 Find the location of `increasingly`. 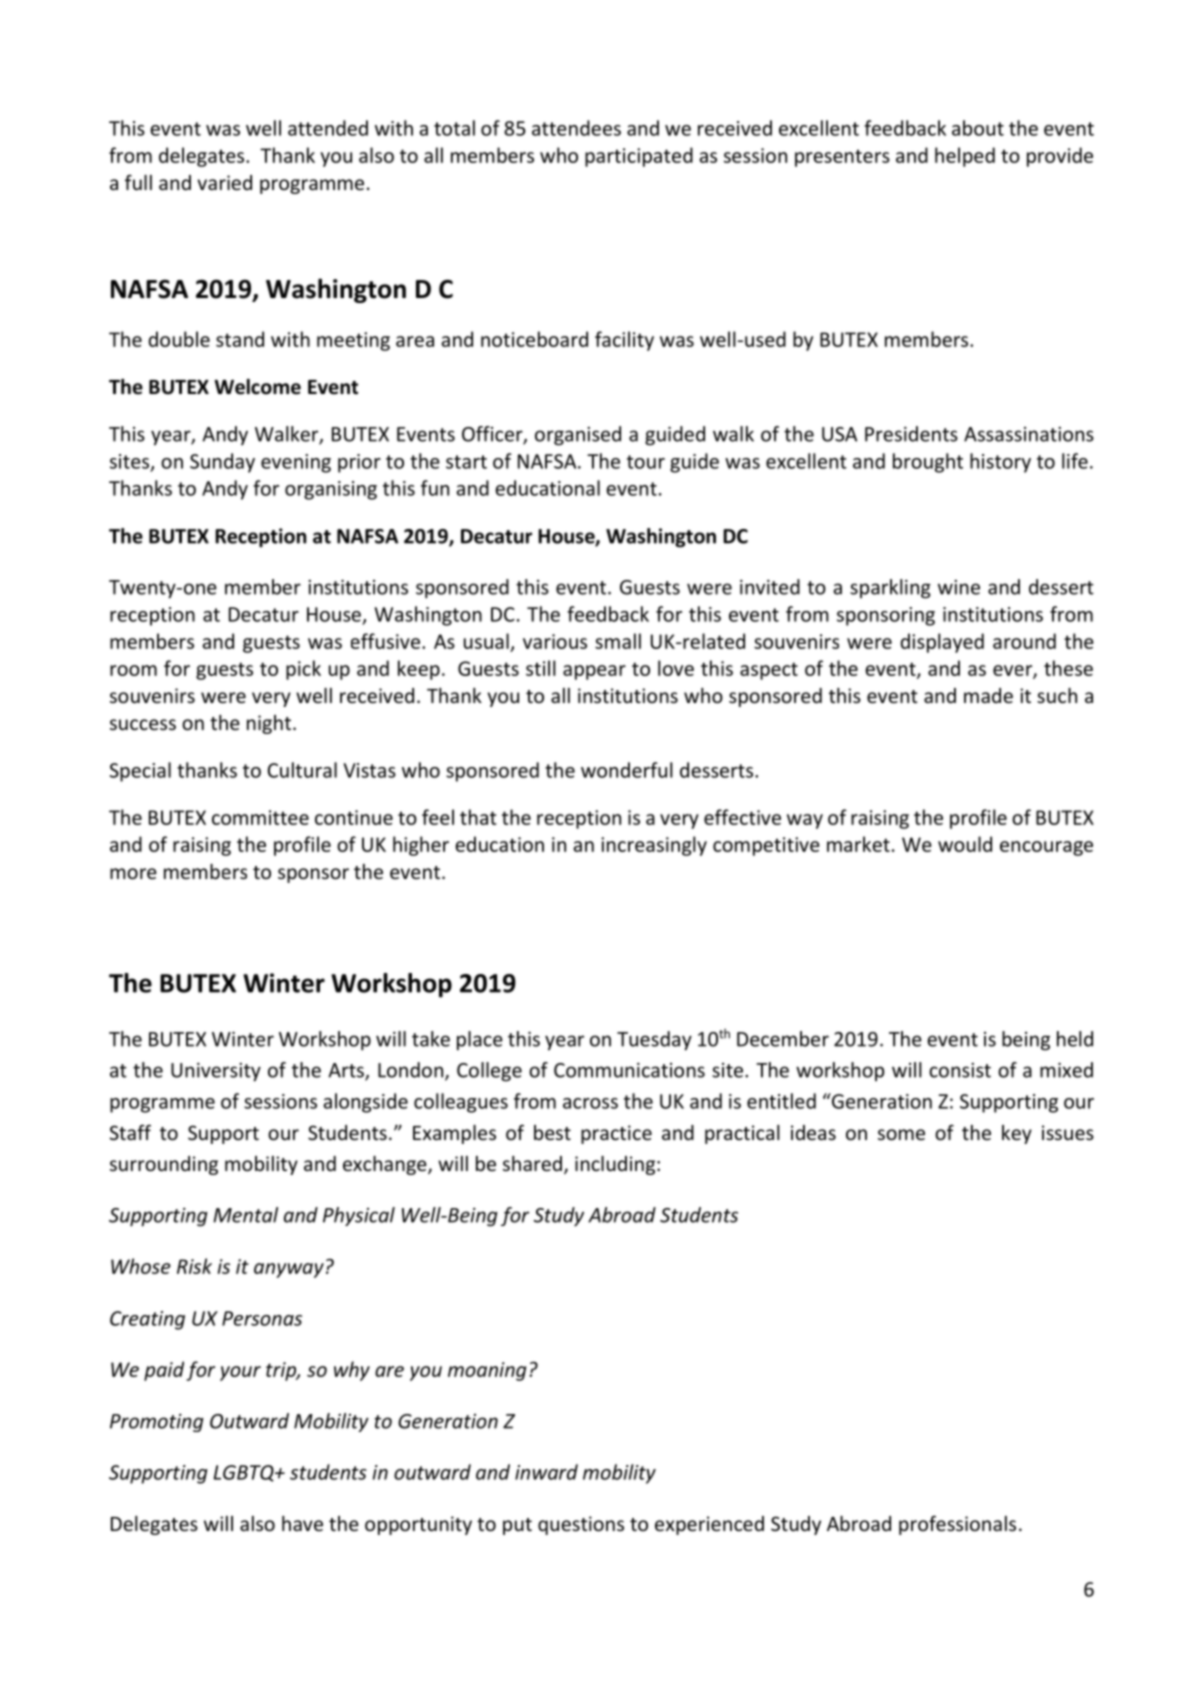

increasingly is located at coordinates (654, 846).
